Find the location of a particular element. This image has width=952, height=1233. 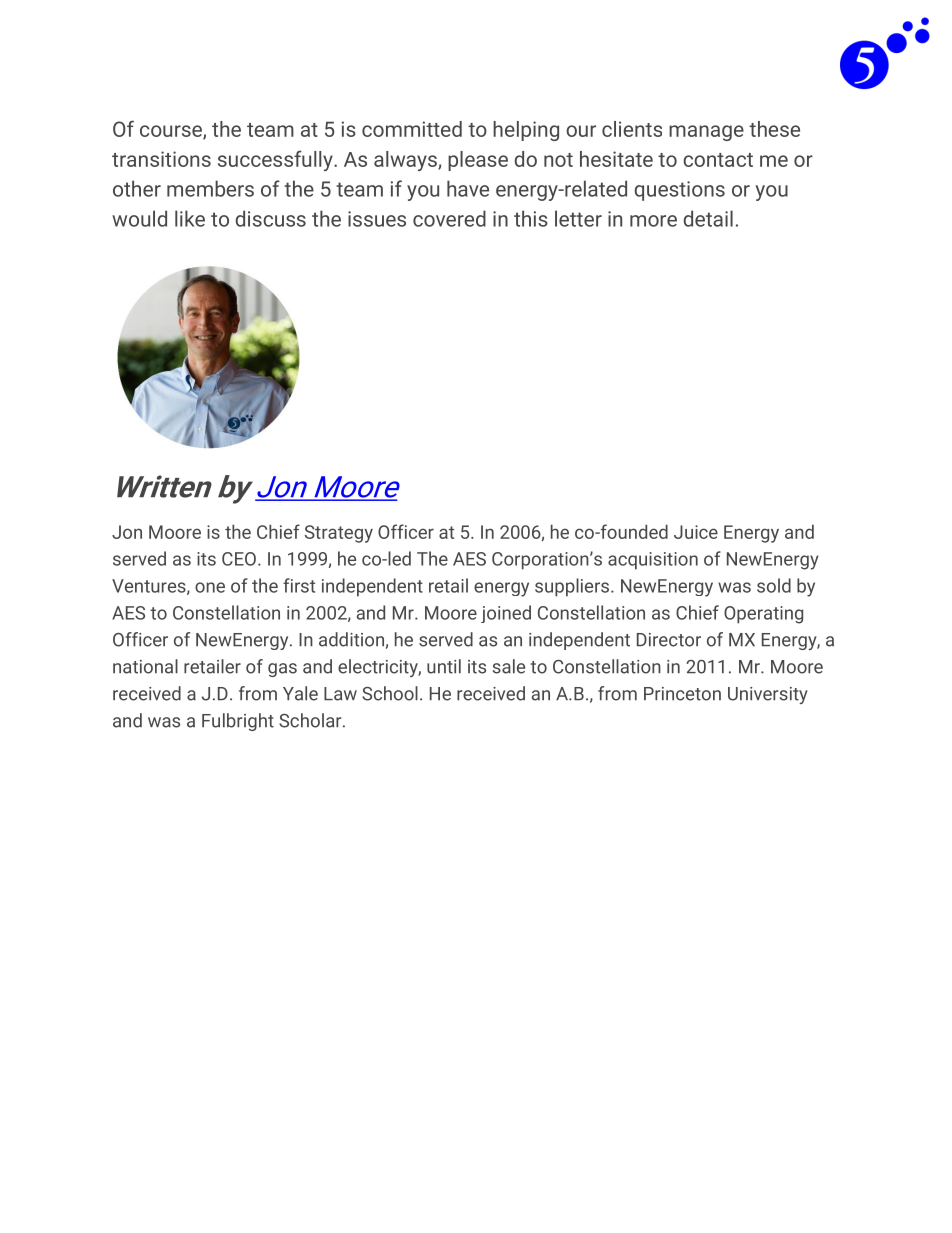

Strategy is located at coordinates (339, 534).
